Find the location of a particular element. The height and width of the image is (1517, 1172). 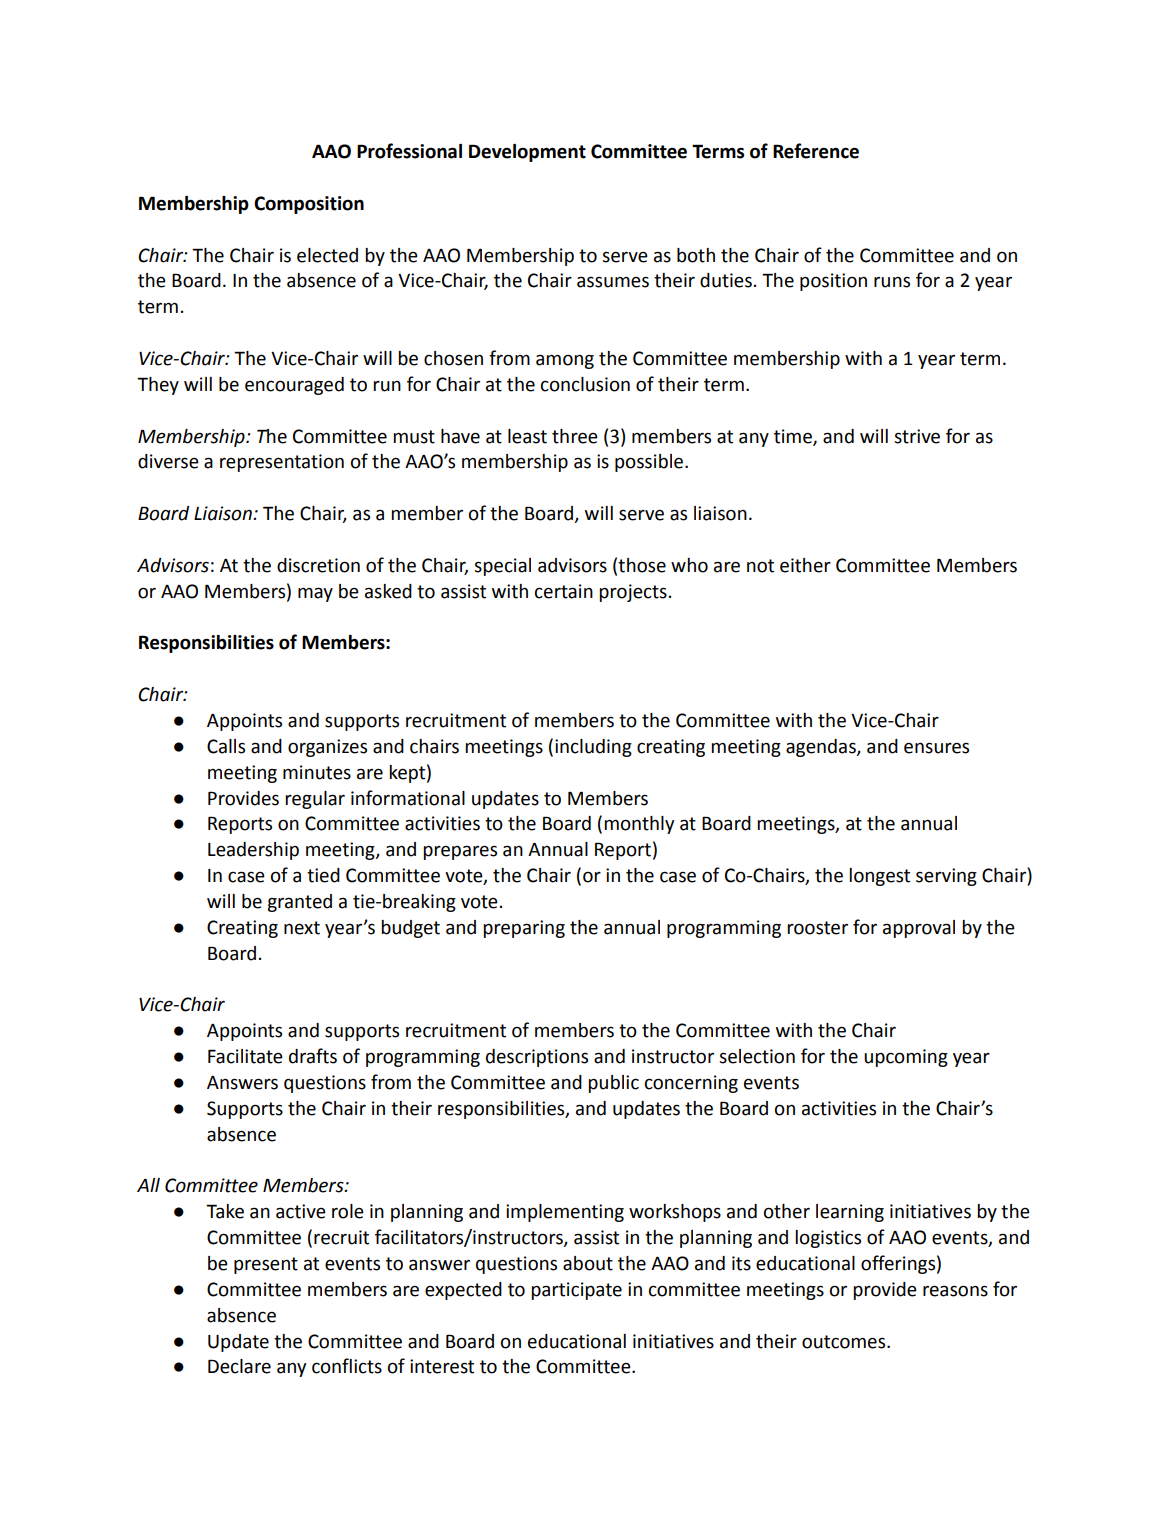

participate is located at coordinates (576, 1291).
